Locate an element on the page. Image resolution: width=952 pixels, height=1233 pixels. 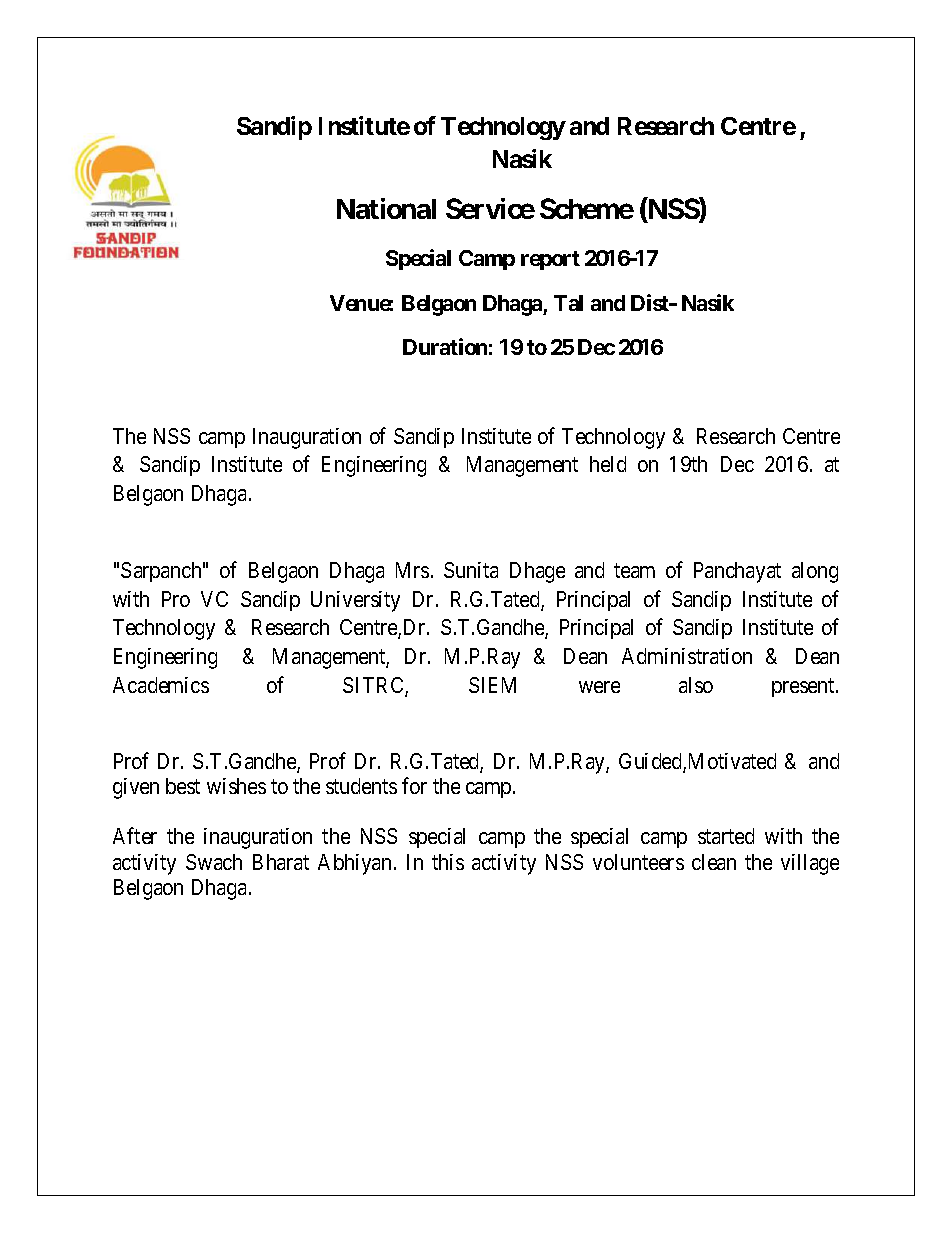
National is located at coordinates (386, 208).
